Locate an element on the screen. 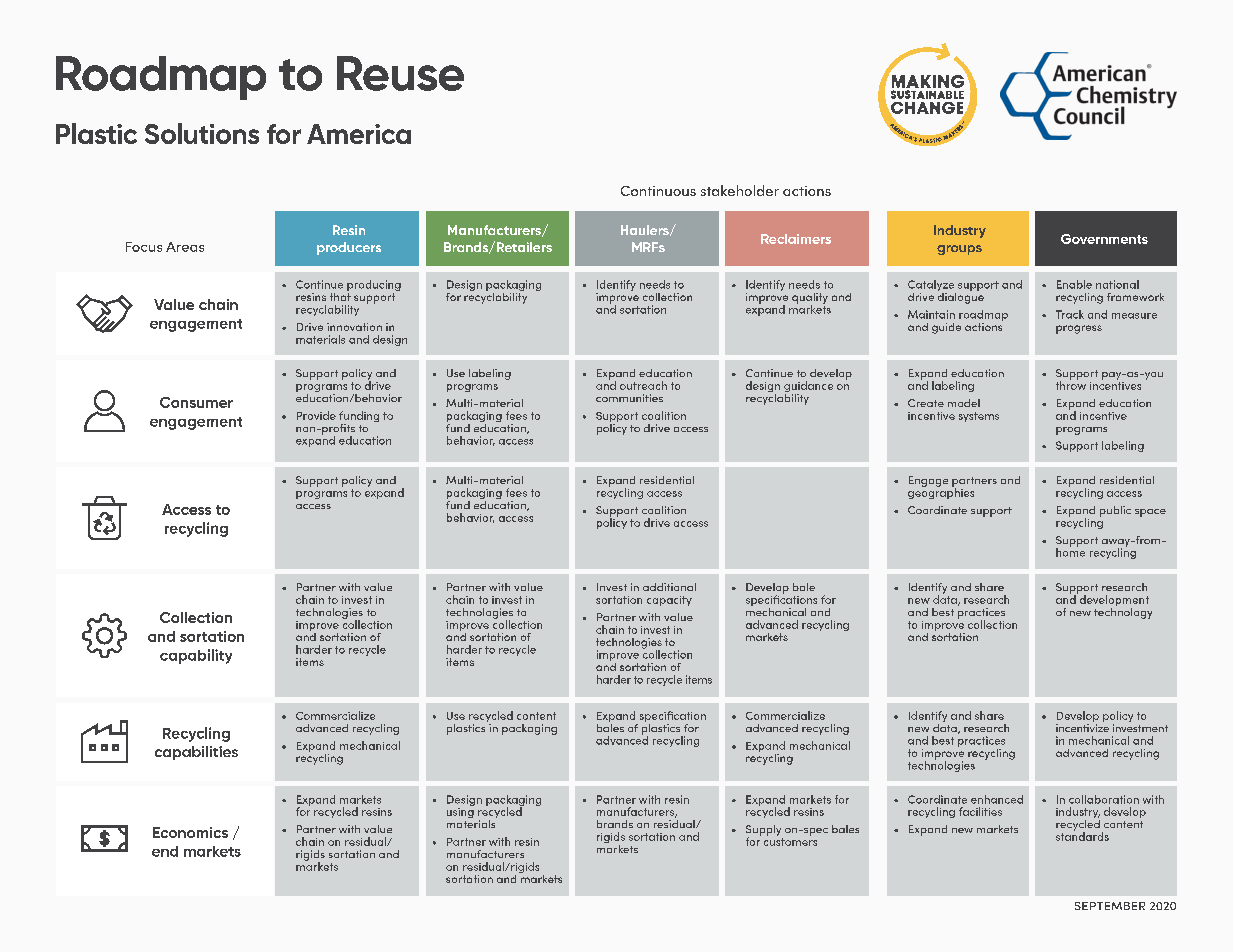  Governments is located at coordinates (1104, 239).
